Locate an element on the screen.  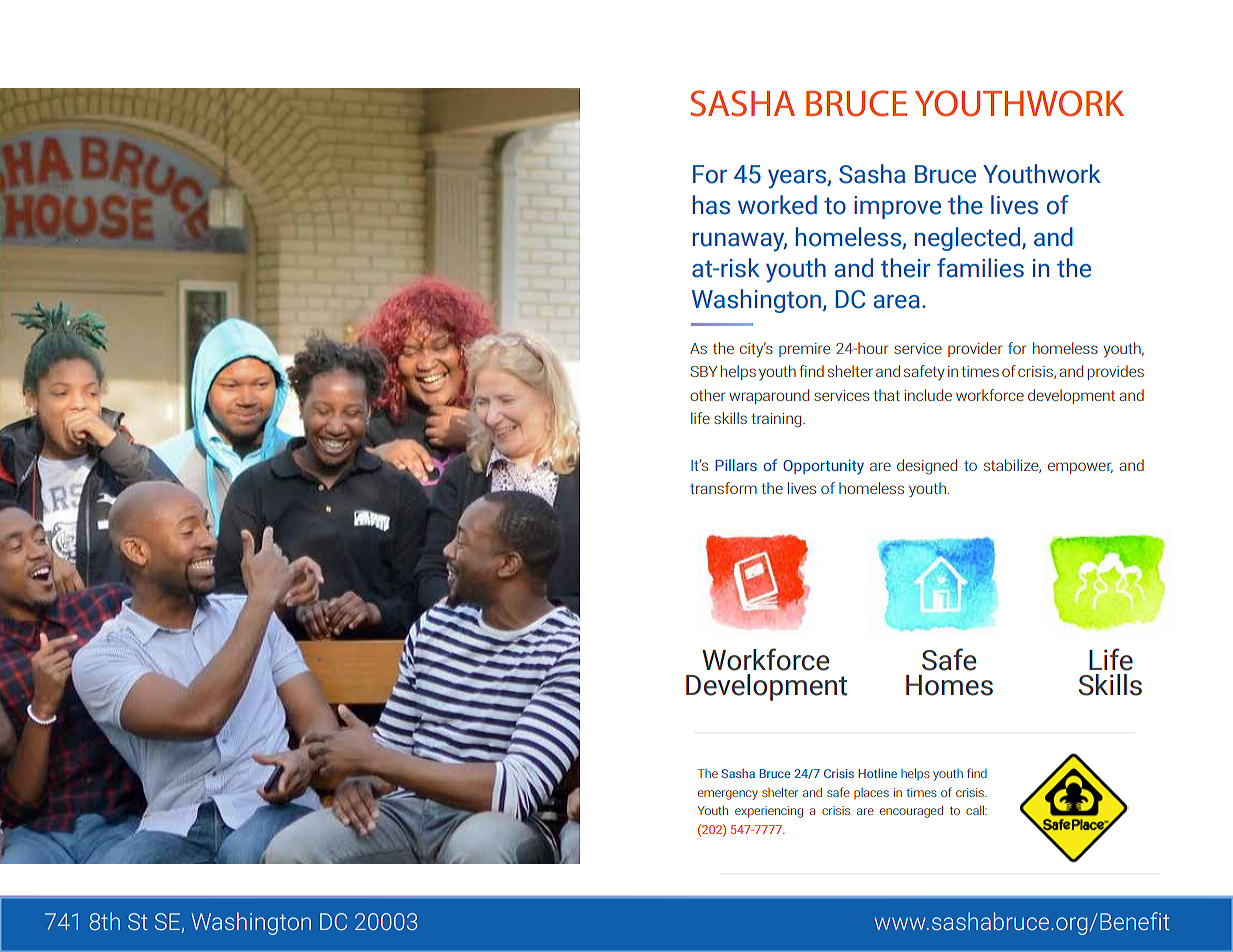
Hotline is located at coordinates (878, 773).
